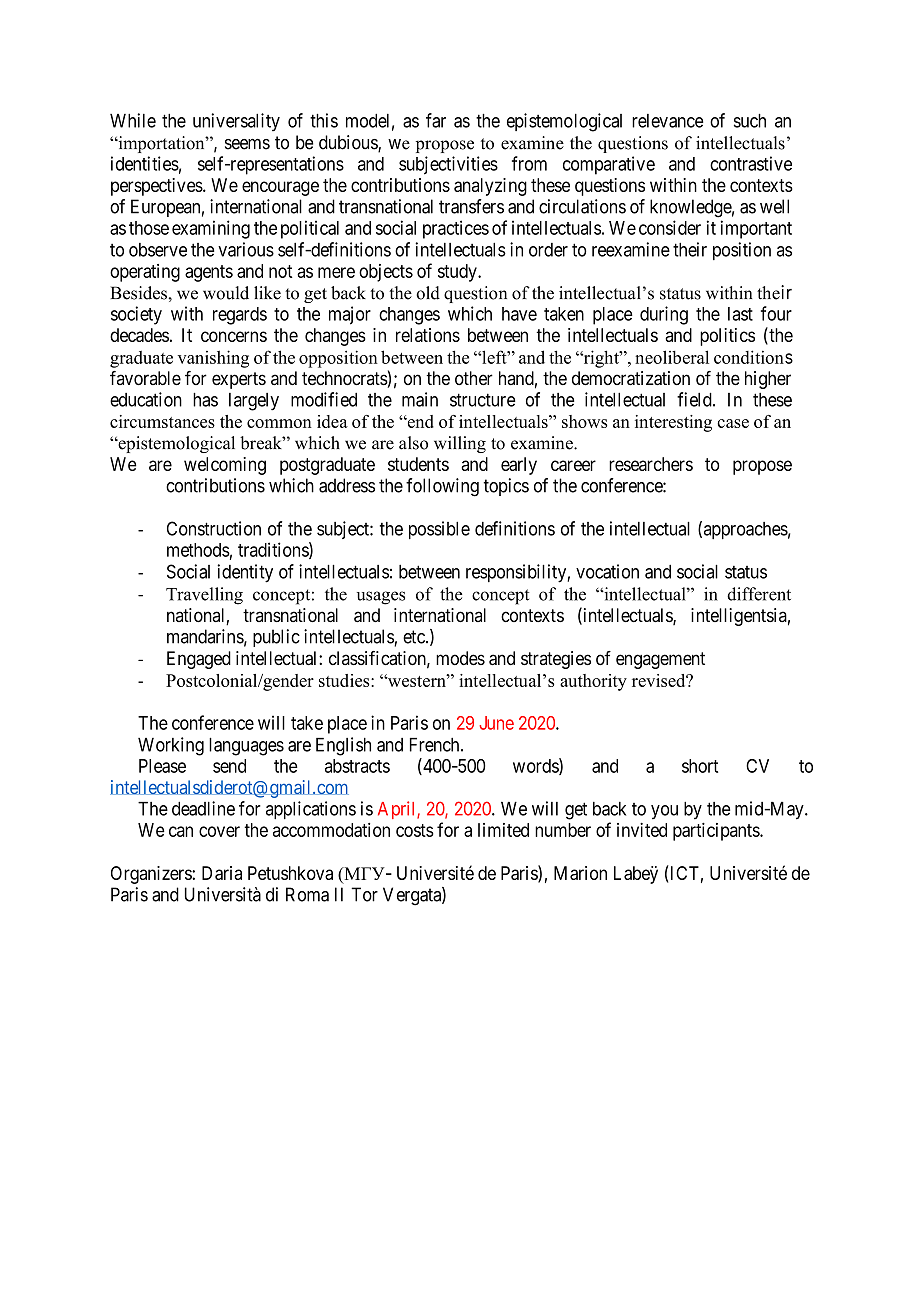 The image size is (924, 1308). I want to click on languages, so click(246, 747).
